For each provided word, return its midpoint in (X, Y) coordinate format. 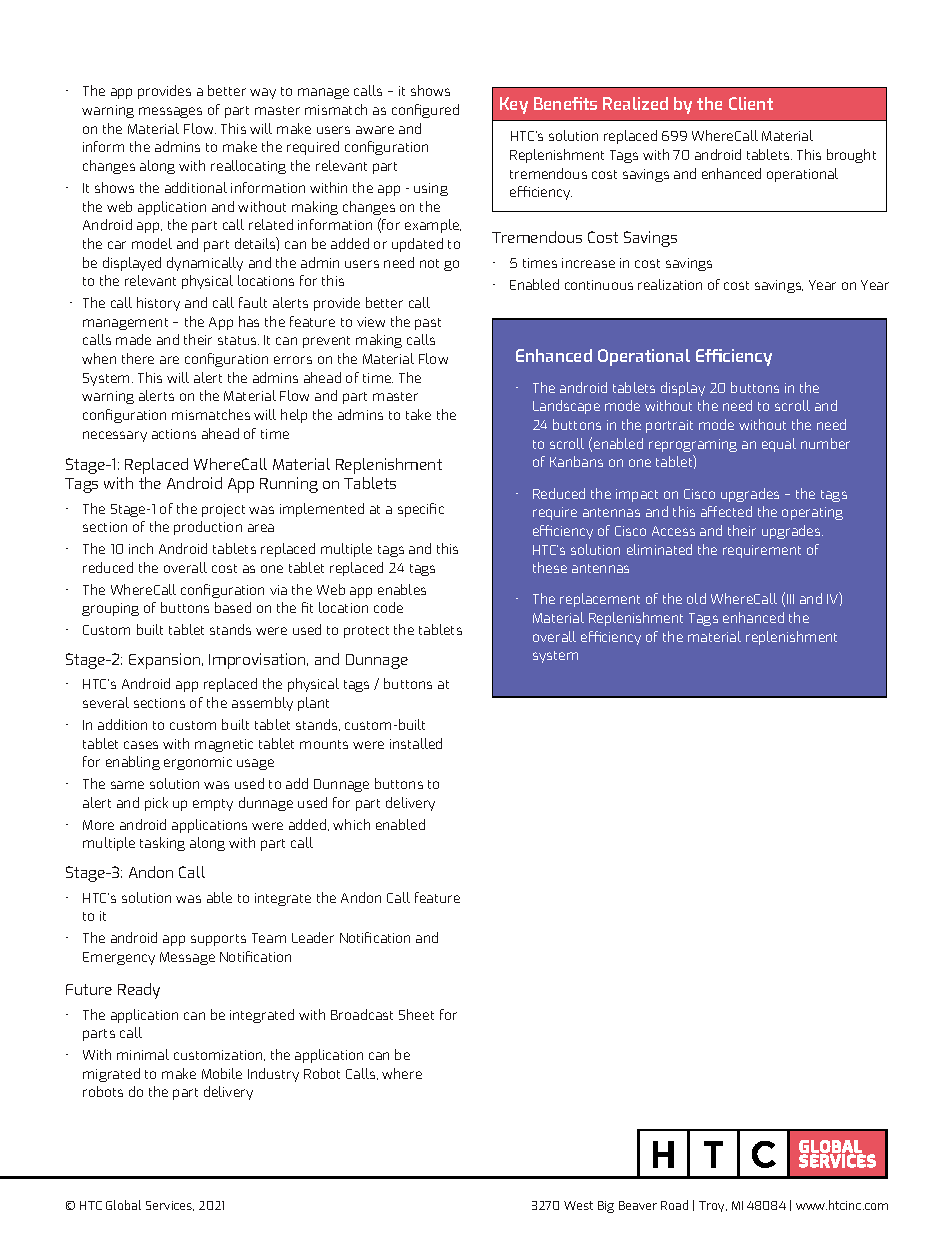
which (351, 824)
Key (514, 105)
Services (170, 1206)
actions (174, 434)
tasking (162, 844)
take (418, 414)
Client (751, 103)
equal (779, 445)
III (790, 599)
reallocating (248, 167)
